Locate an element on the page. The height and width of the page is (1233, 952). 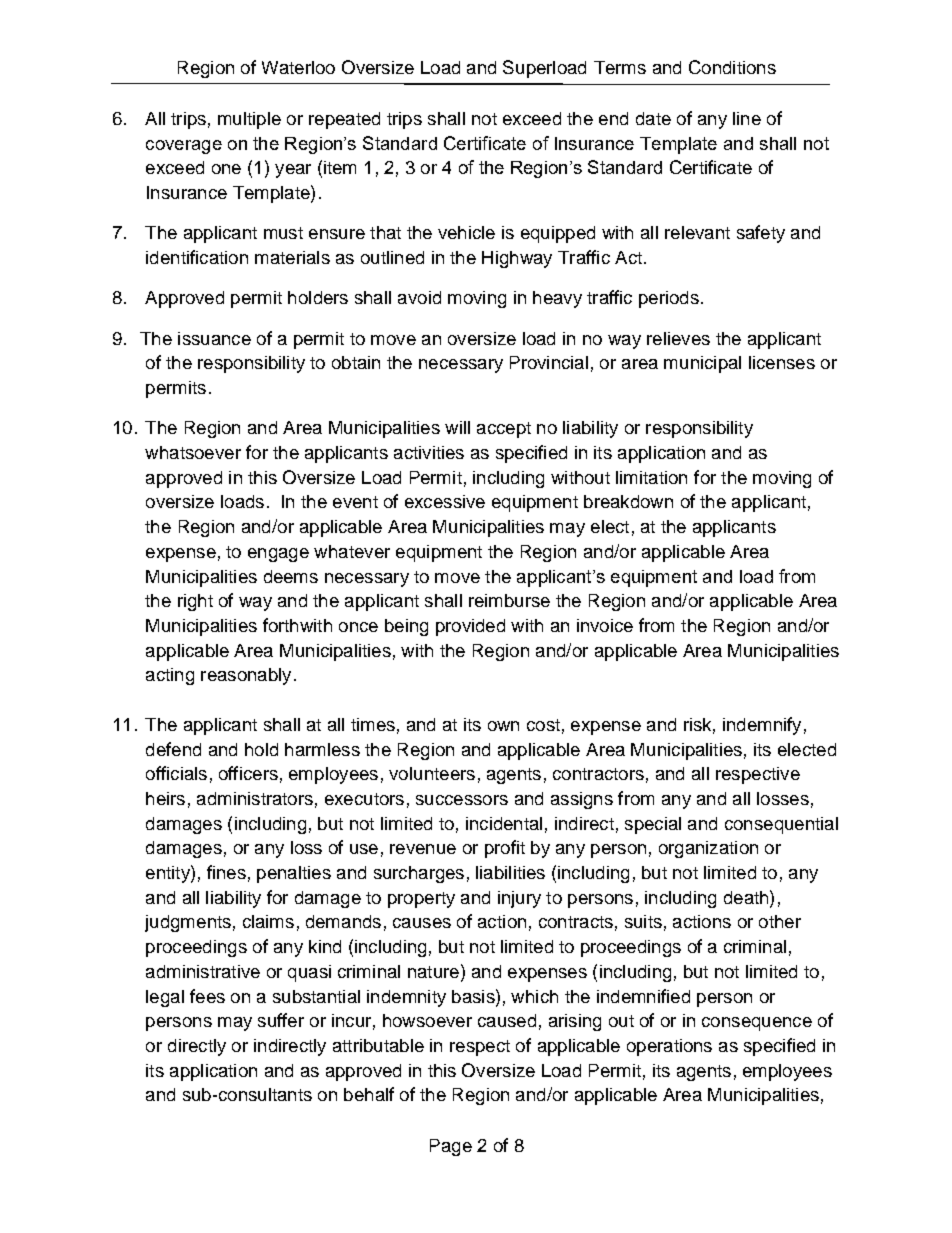
limitation is located at coordinates (651, 477).
